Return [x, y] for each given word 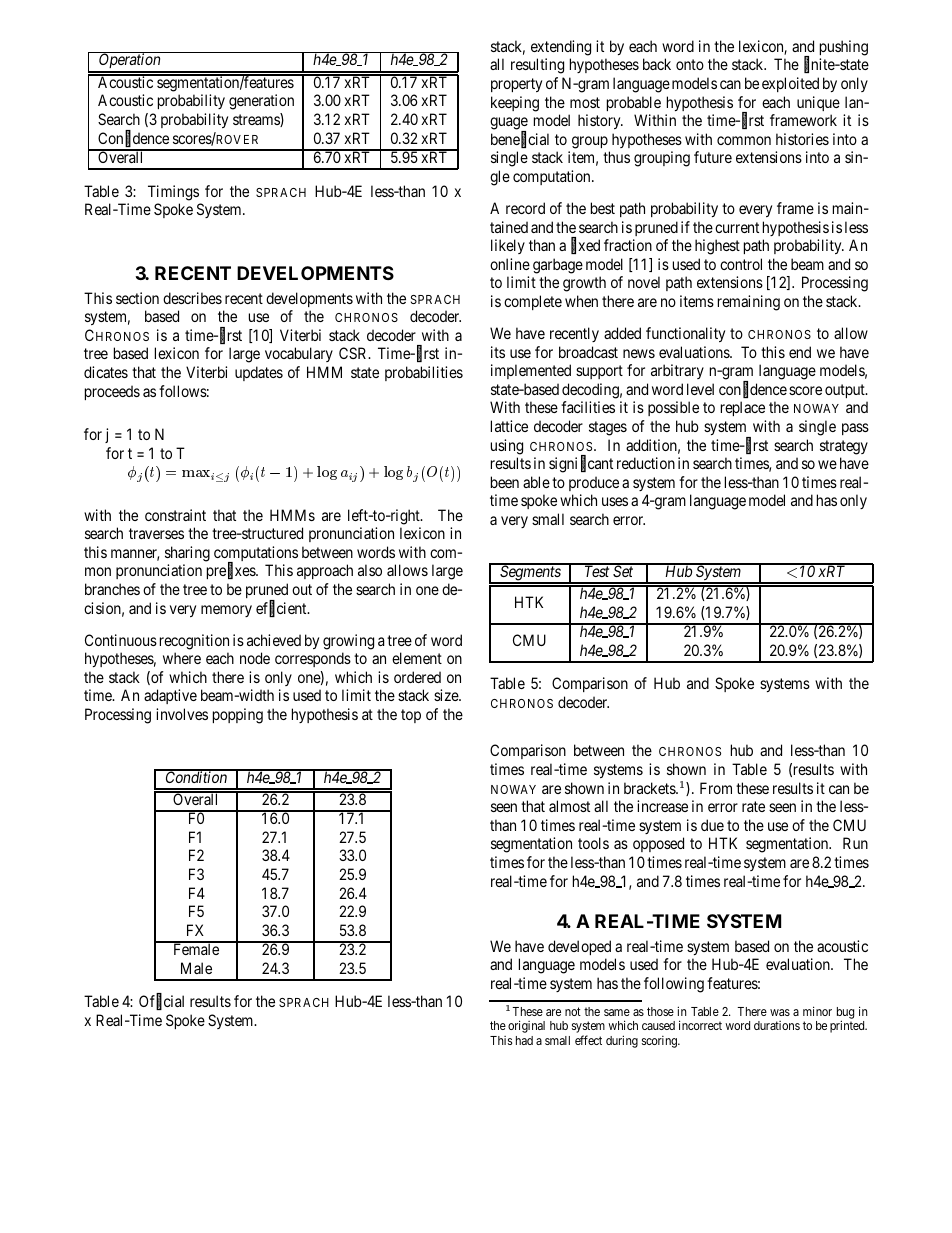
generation [261, 102]
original [526, 1026]
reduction [646, 463]
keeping [515, 104]
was [780, 1012]
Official [161, 1002]
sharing [187, 554]
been [505, 482]
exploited [790, 84]
